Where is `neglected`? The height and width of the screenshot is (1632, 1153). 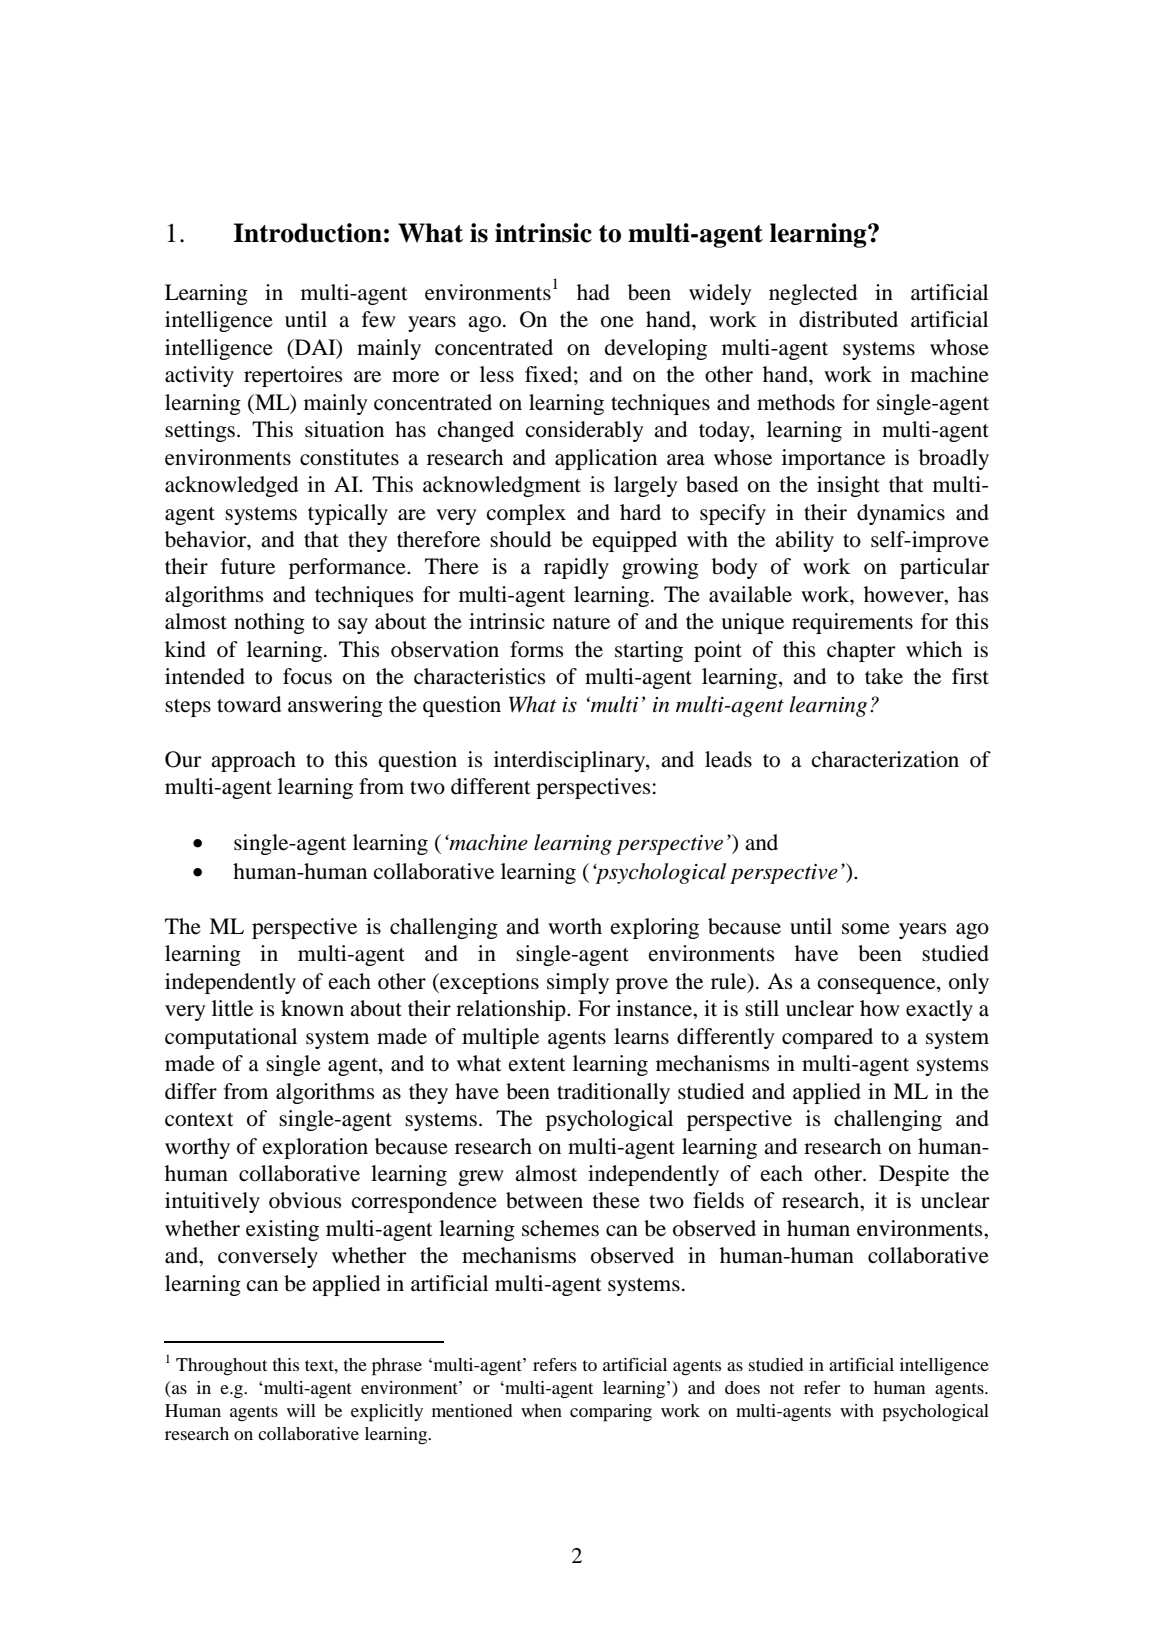 neglected is located at coordinates (813, 294).
